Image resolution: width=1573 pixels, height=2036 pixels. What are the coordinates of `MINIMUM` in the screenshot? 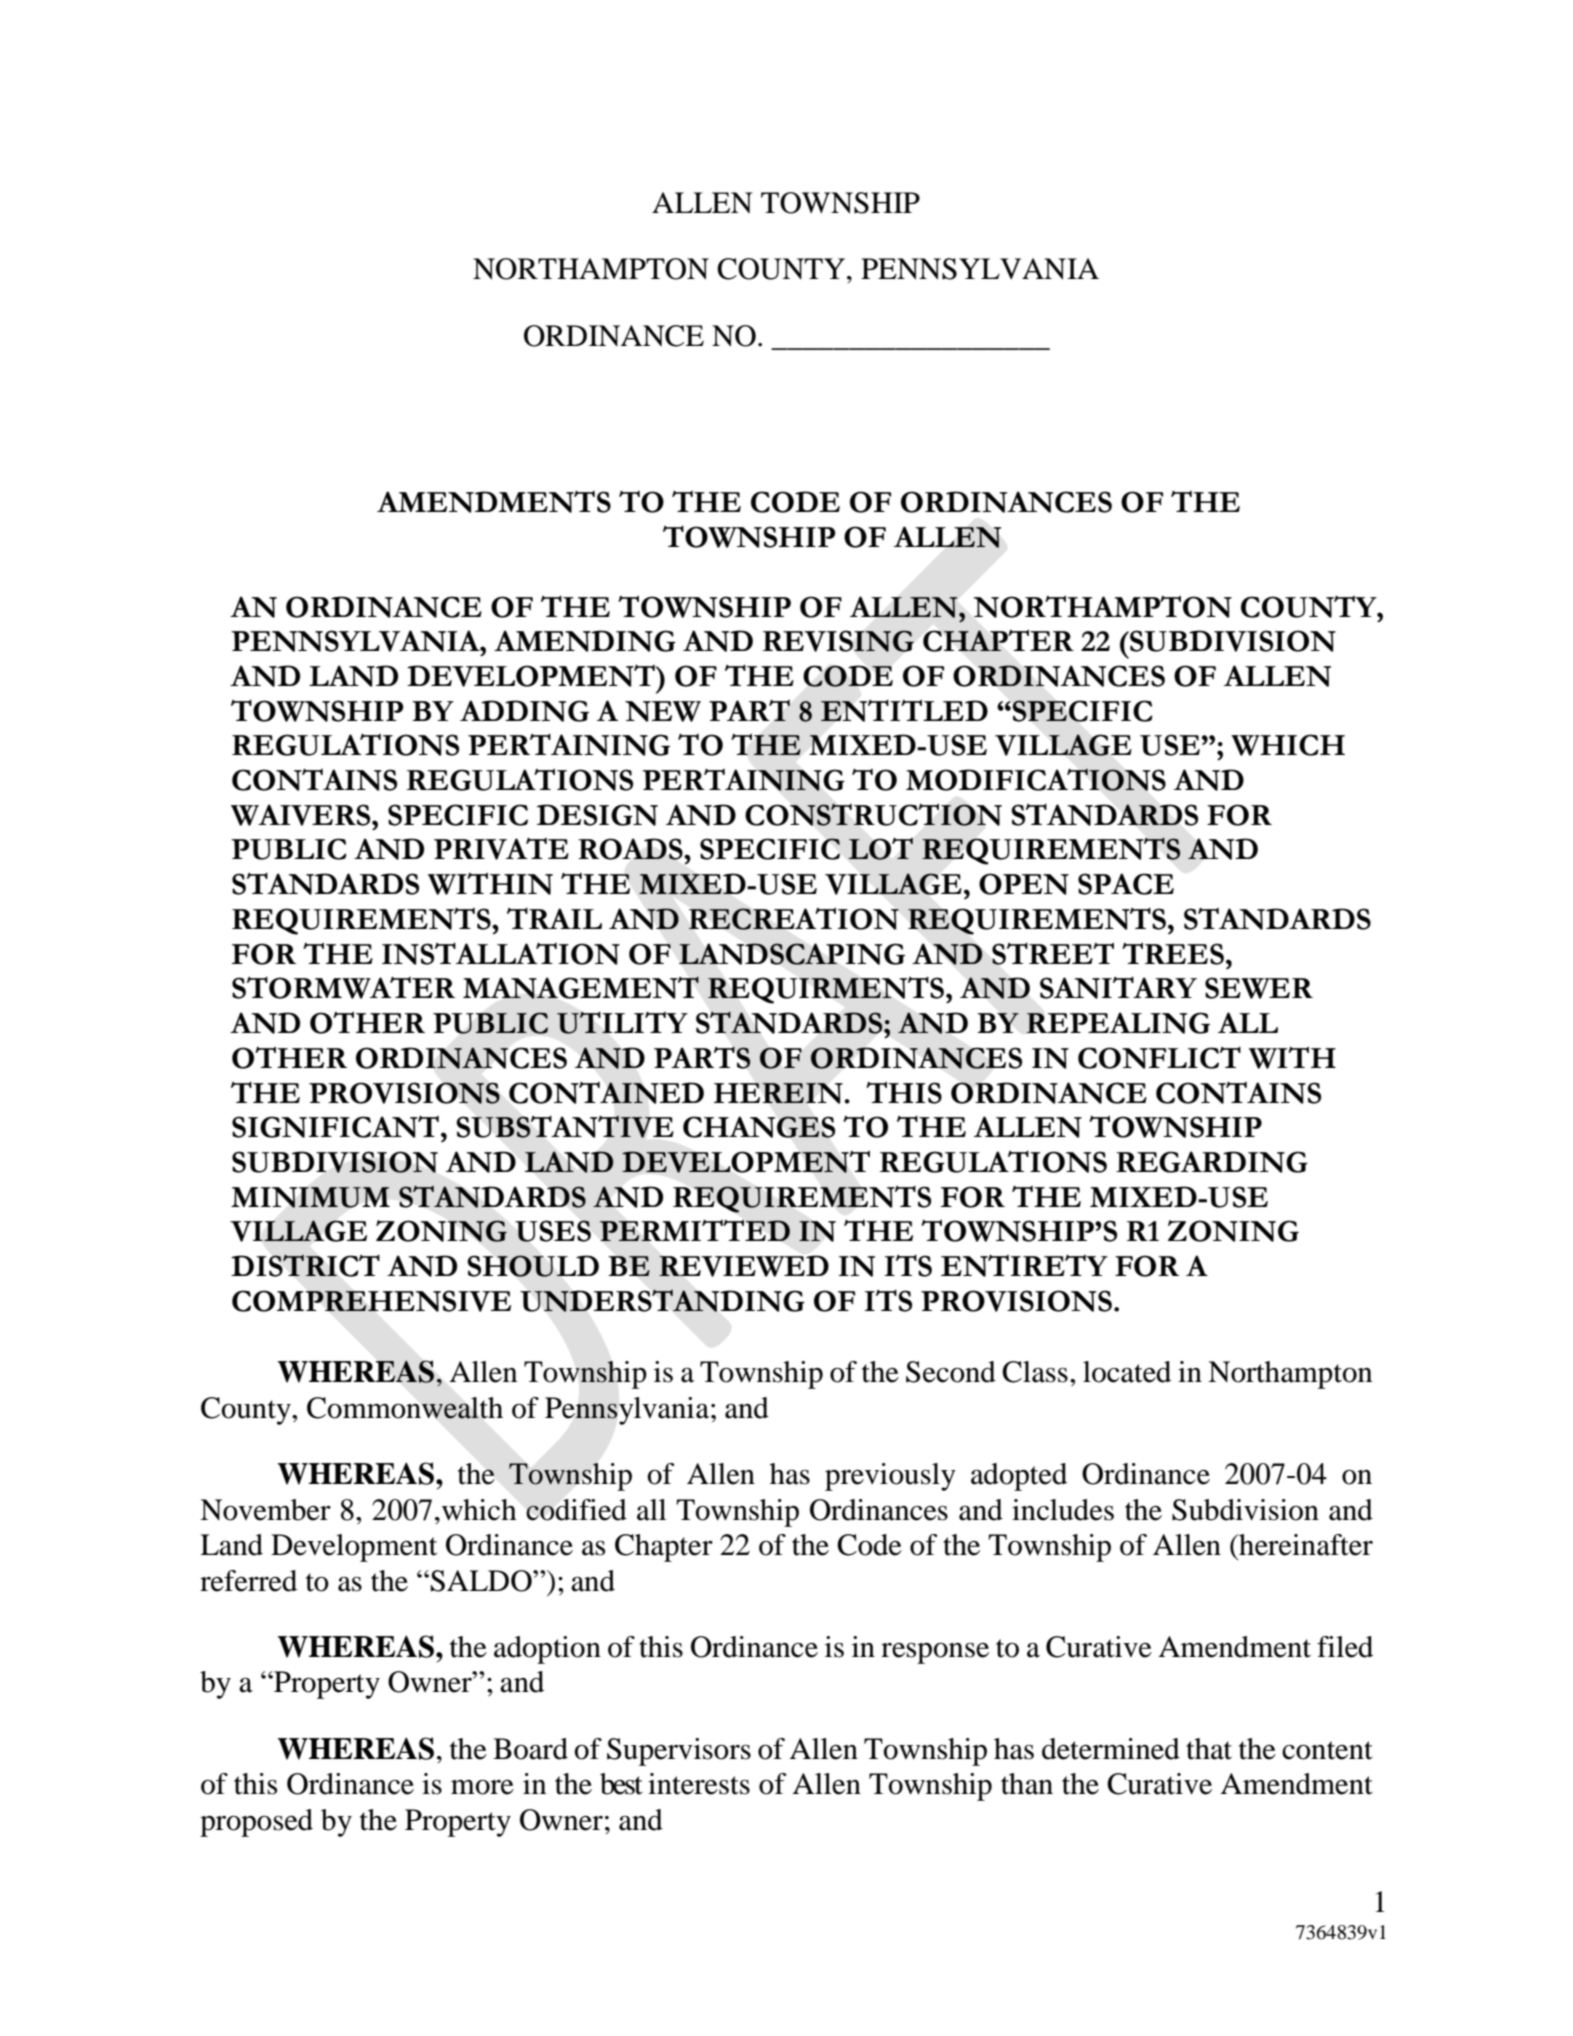 It's located at (310, 1197).
